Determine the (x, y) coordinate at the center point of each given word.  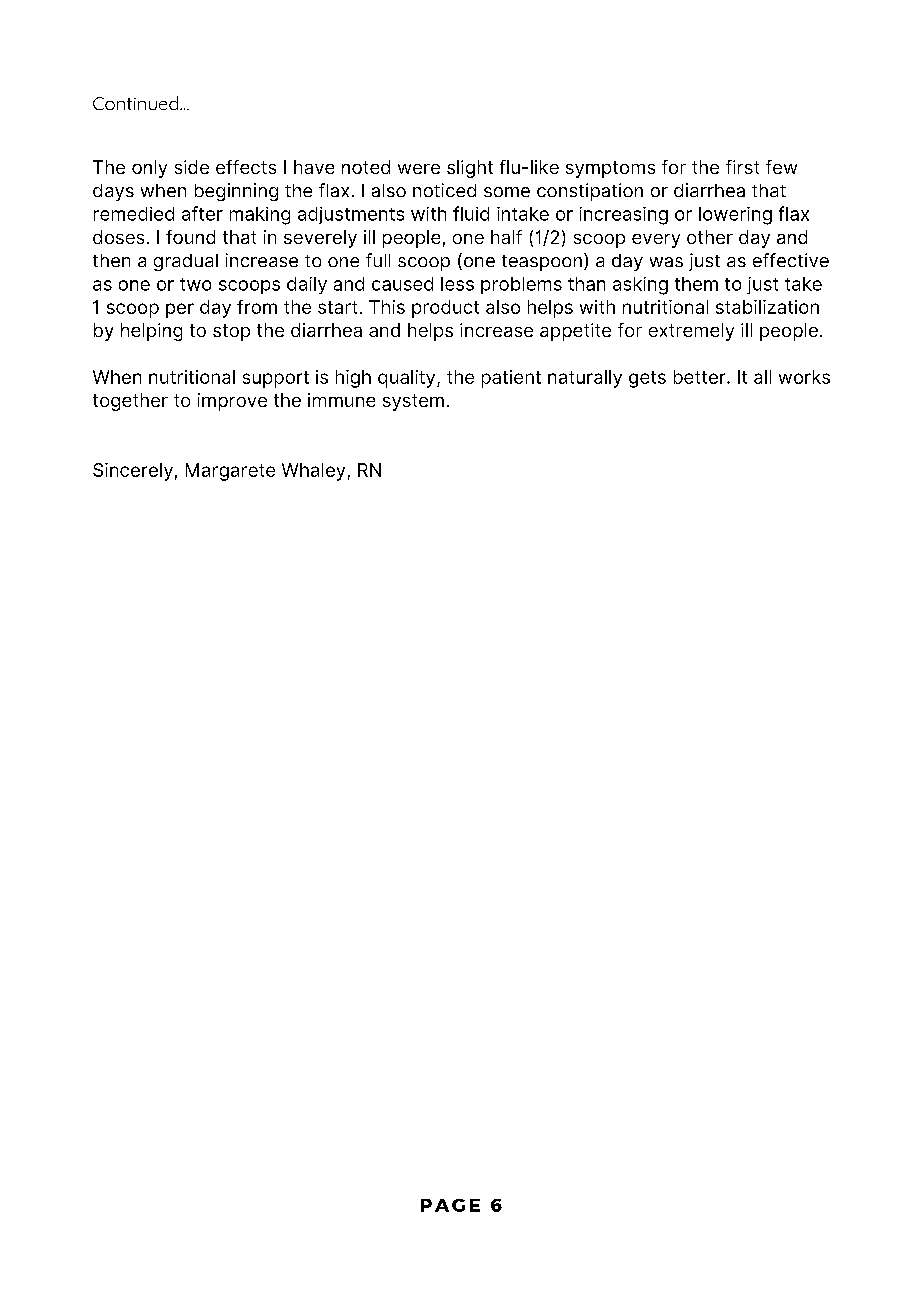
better (701, 377)
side (192, 167)
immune (341, 400)
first (742, 167)
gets (647, 379)
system (413, 402)
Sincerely (133, 472)
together (130, 402)
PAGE (450, 1205)
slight (470, 169)
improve (232, 402)
